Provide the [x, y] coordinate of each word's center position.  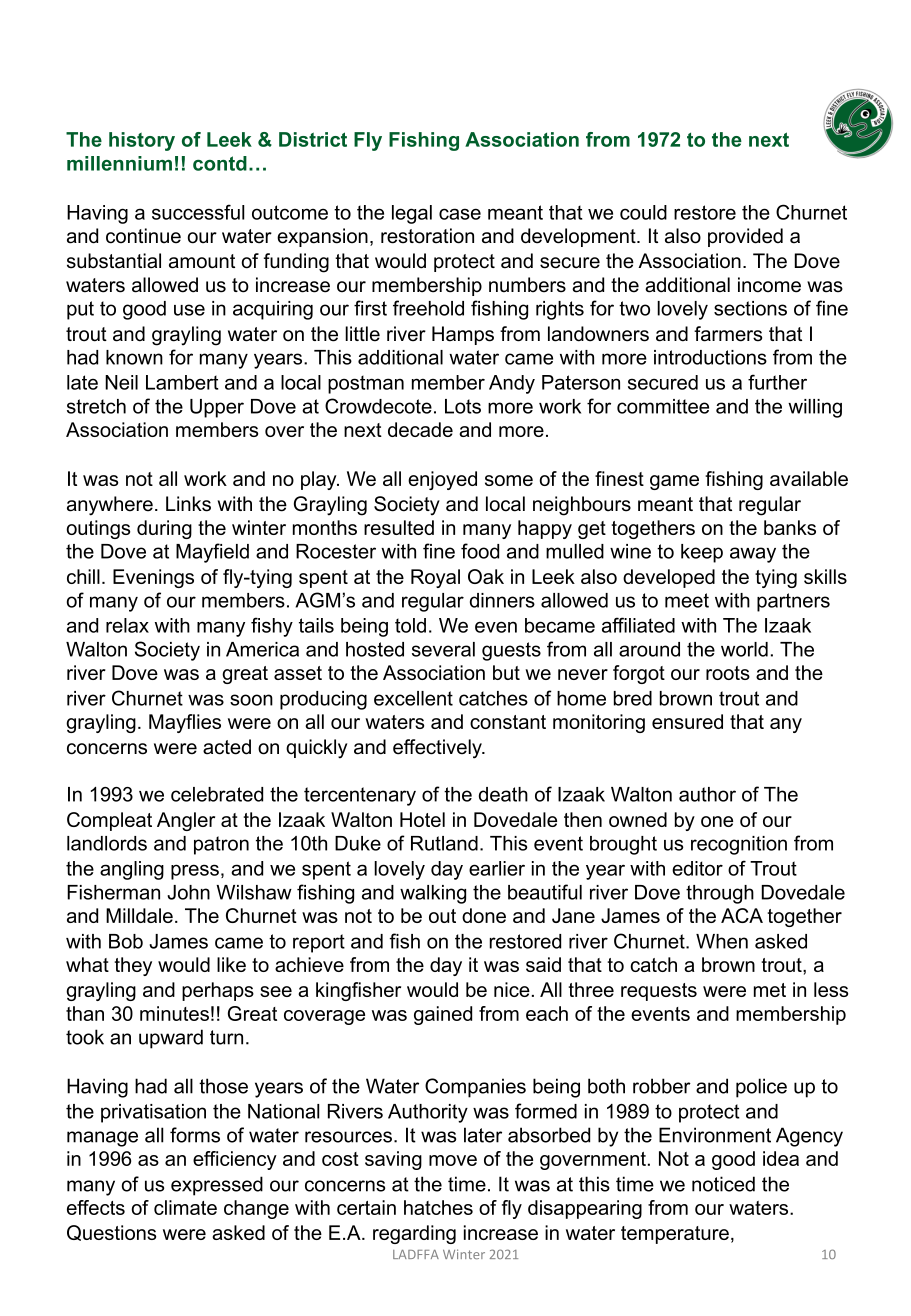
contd [220, 163]
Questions [111, 1233]
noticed [723, 1184]
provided [745, 237]
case [460, 214]
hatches [438, 1207]
